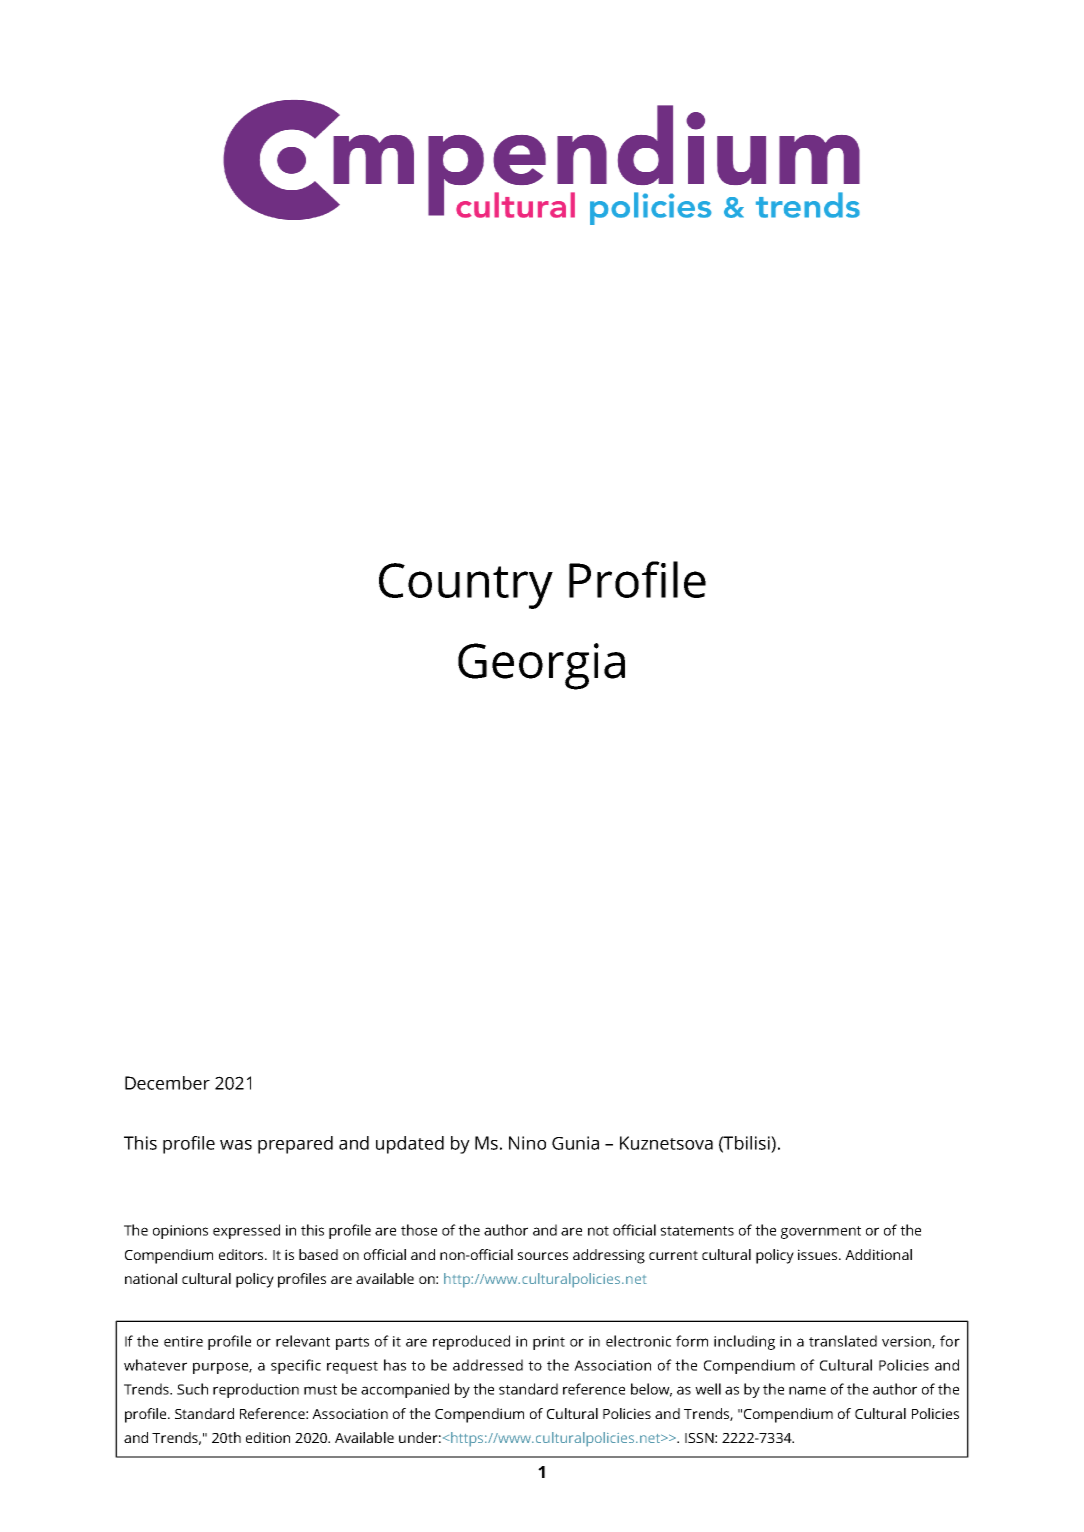  Describe the element at coordinates (246, 1231) in the image. I see `expressed` at that location.
